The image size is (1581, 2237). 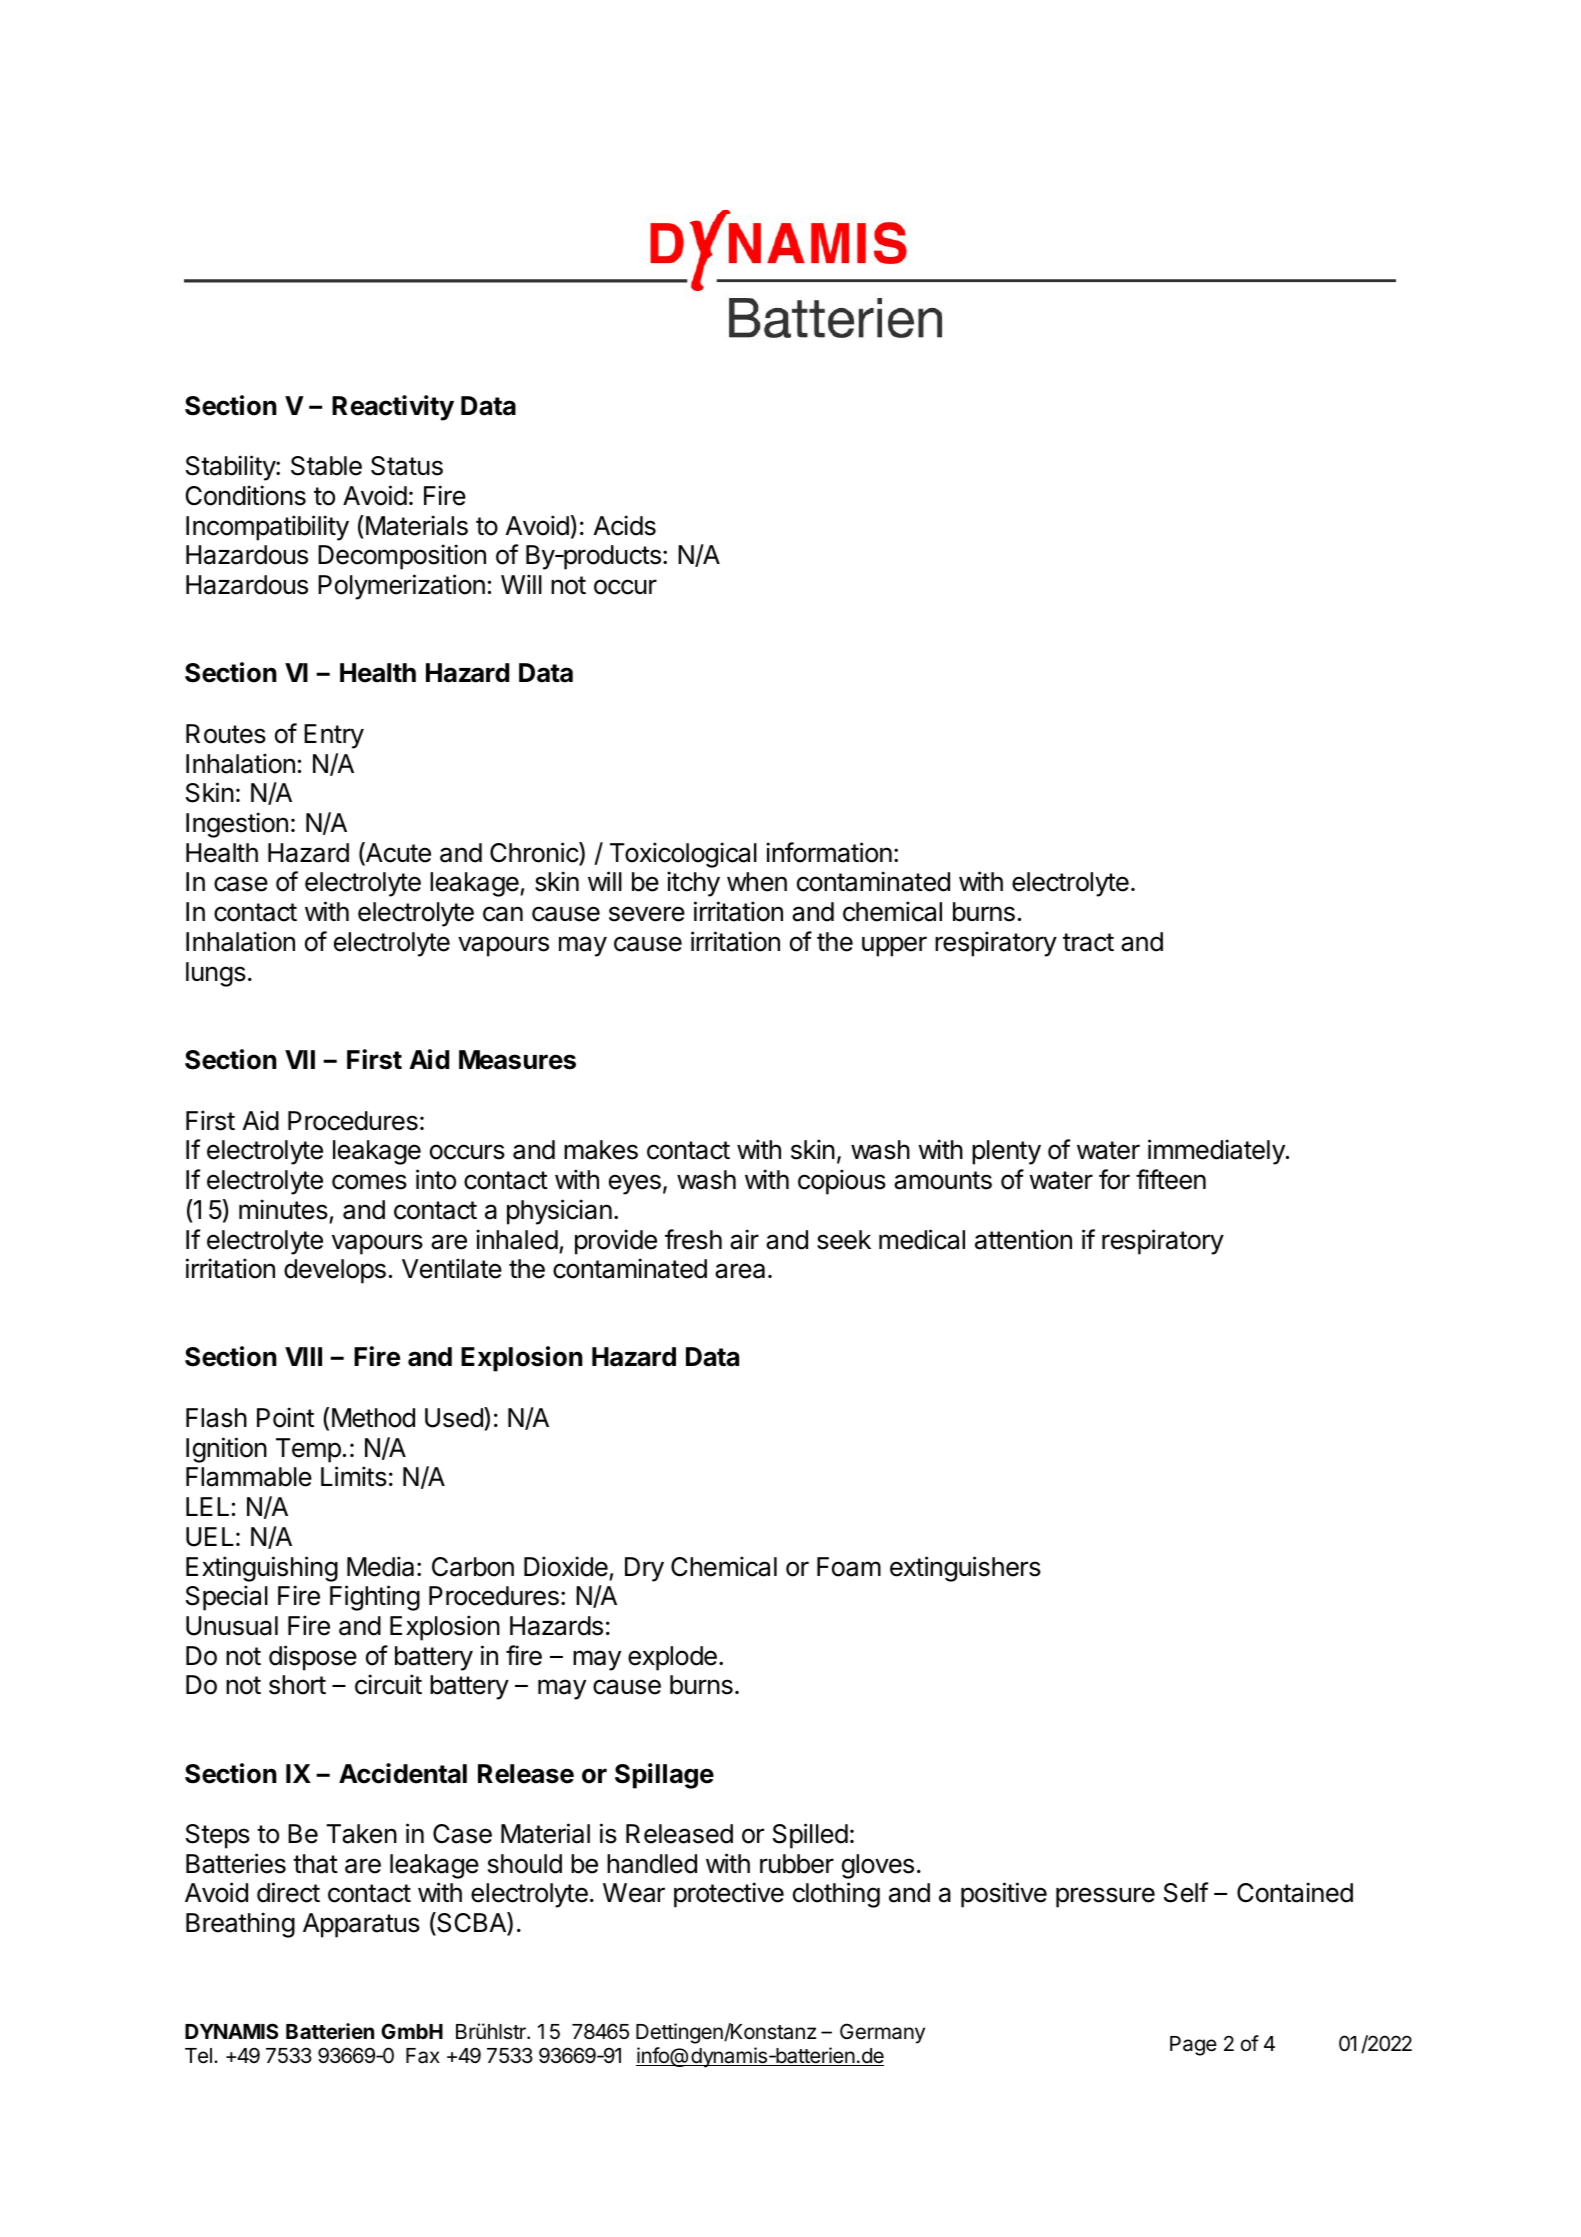 What do you see at coordinates (625, 525) in the image?
I see `Acids` at bounding box center [625, 525].
